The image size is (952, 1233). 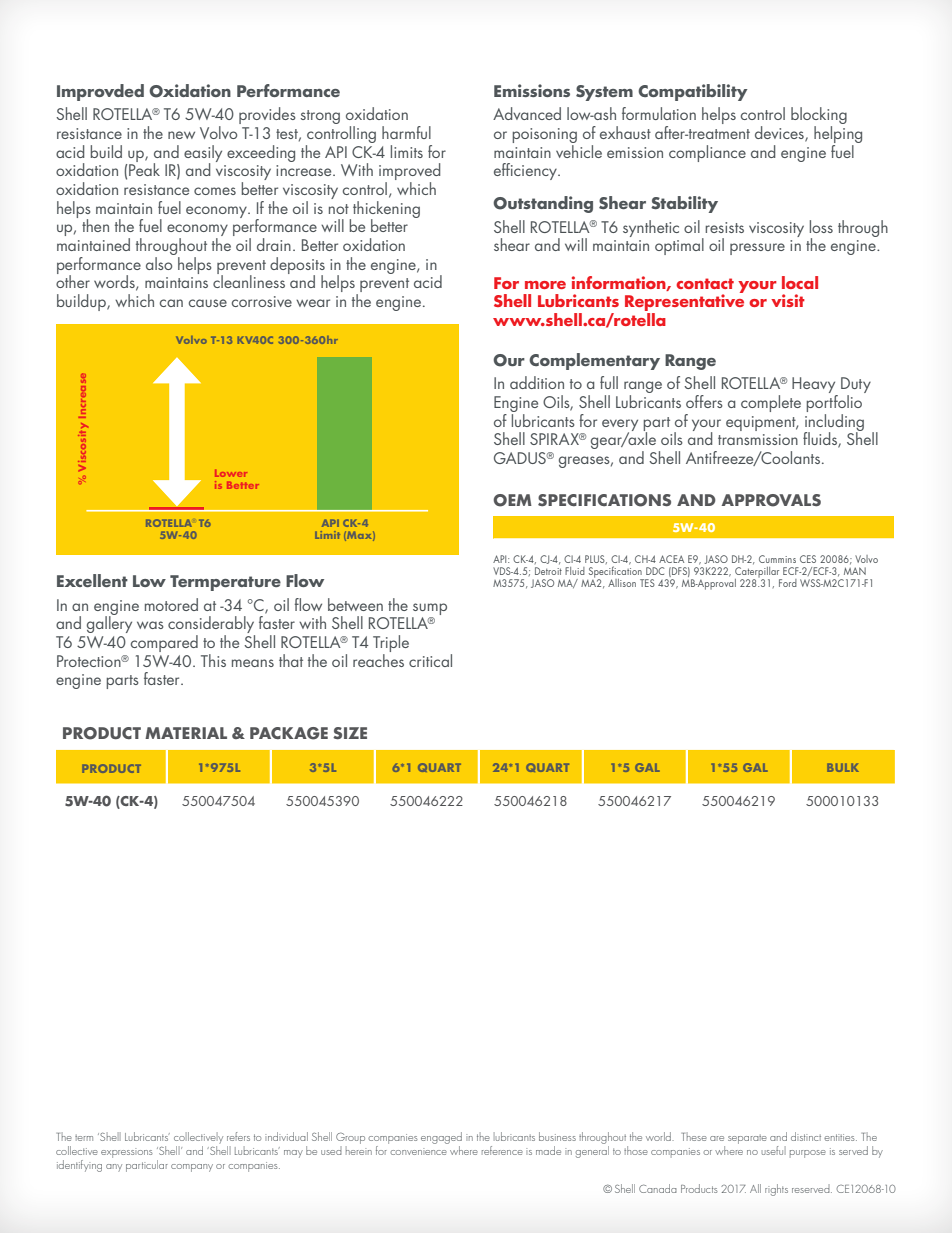 I want to click on devices, so click(x=780, y=134).
